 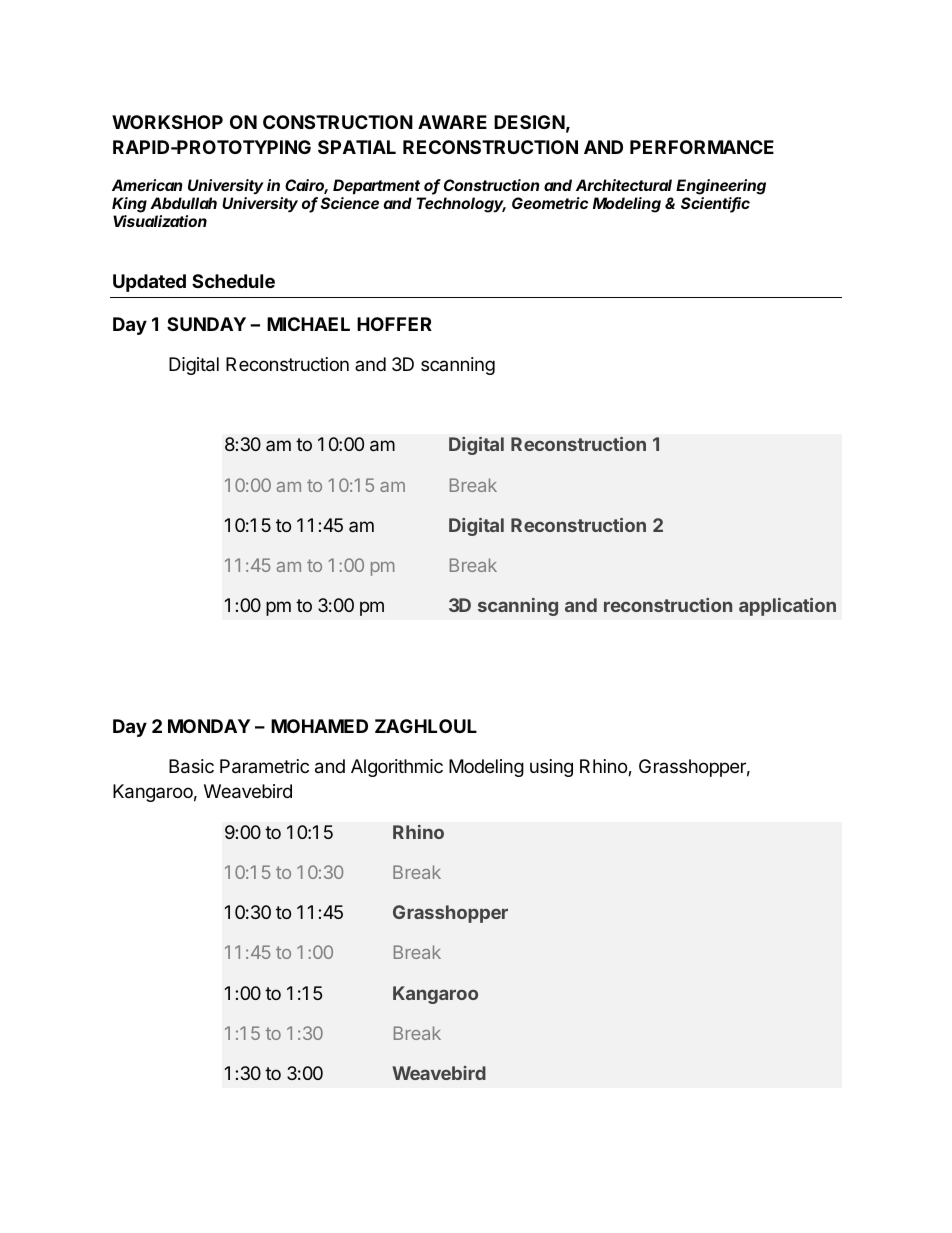 I want to click on using, so click(x=551, y=768).
